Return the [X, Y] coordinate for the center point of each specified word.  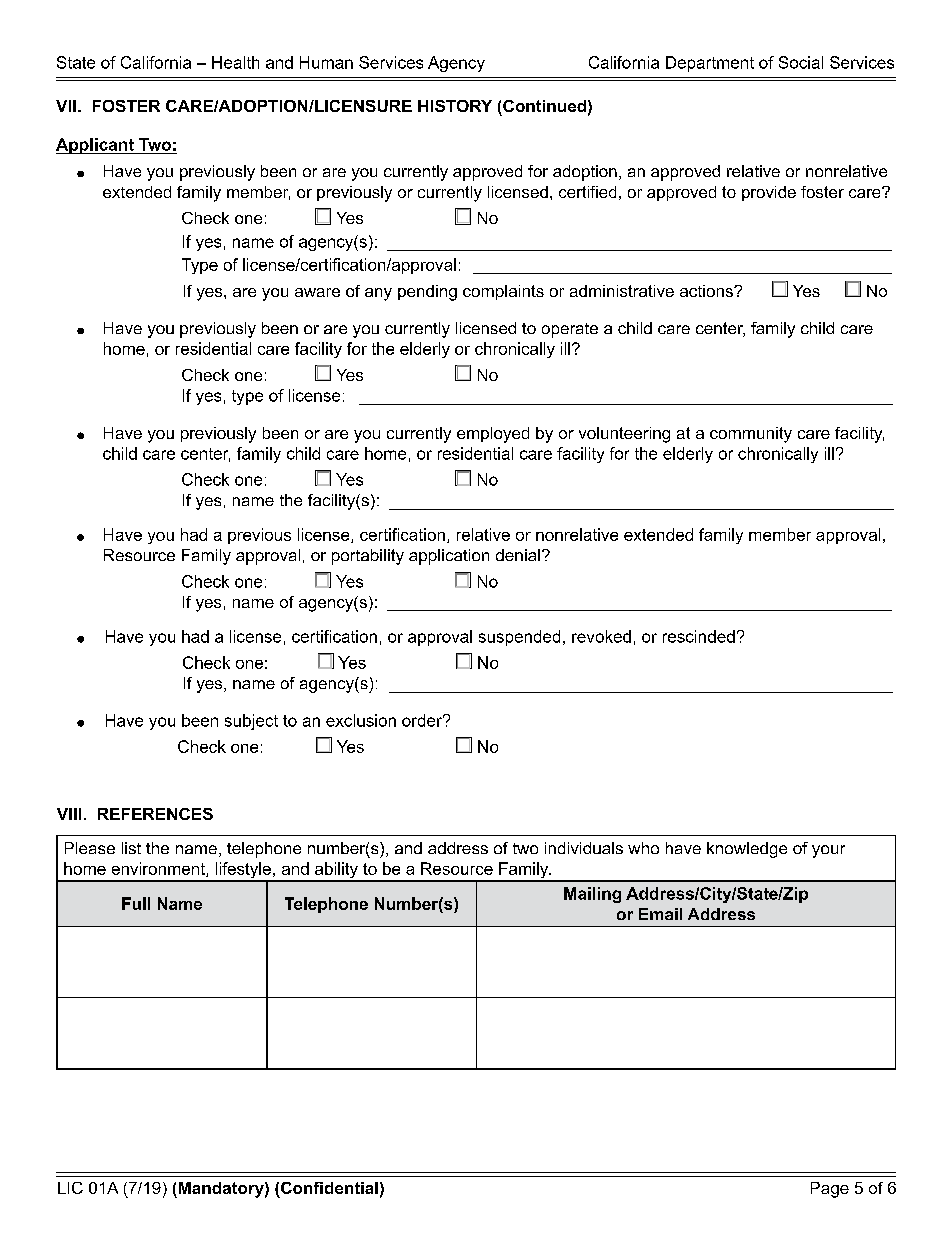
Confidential [329, 1188]
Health [235, 62]
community [751, 435]
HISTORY [455, 106]
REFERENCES [155, 814]
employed [493, 435]
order [423, 720]
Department [710, 64]
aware [317, 292]
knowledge [747, 850]
